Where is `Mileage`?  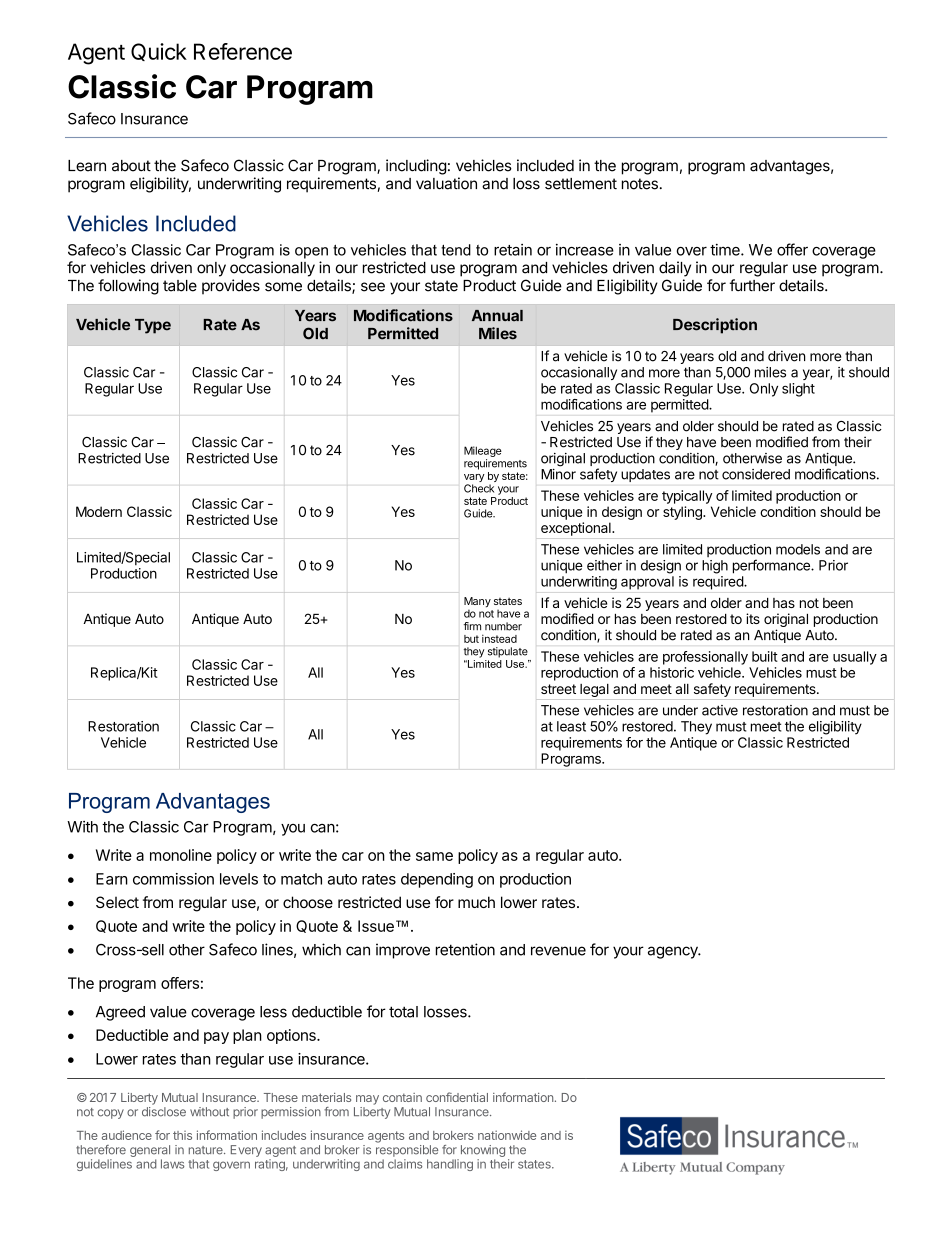 Mileage is located at coordinates (483, 451).
